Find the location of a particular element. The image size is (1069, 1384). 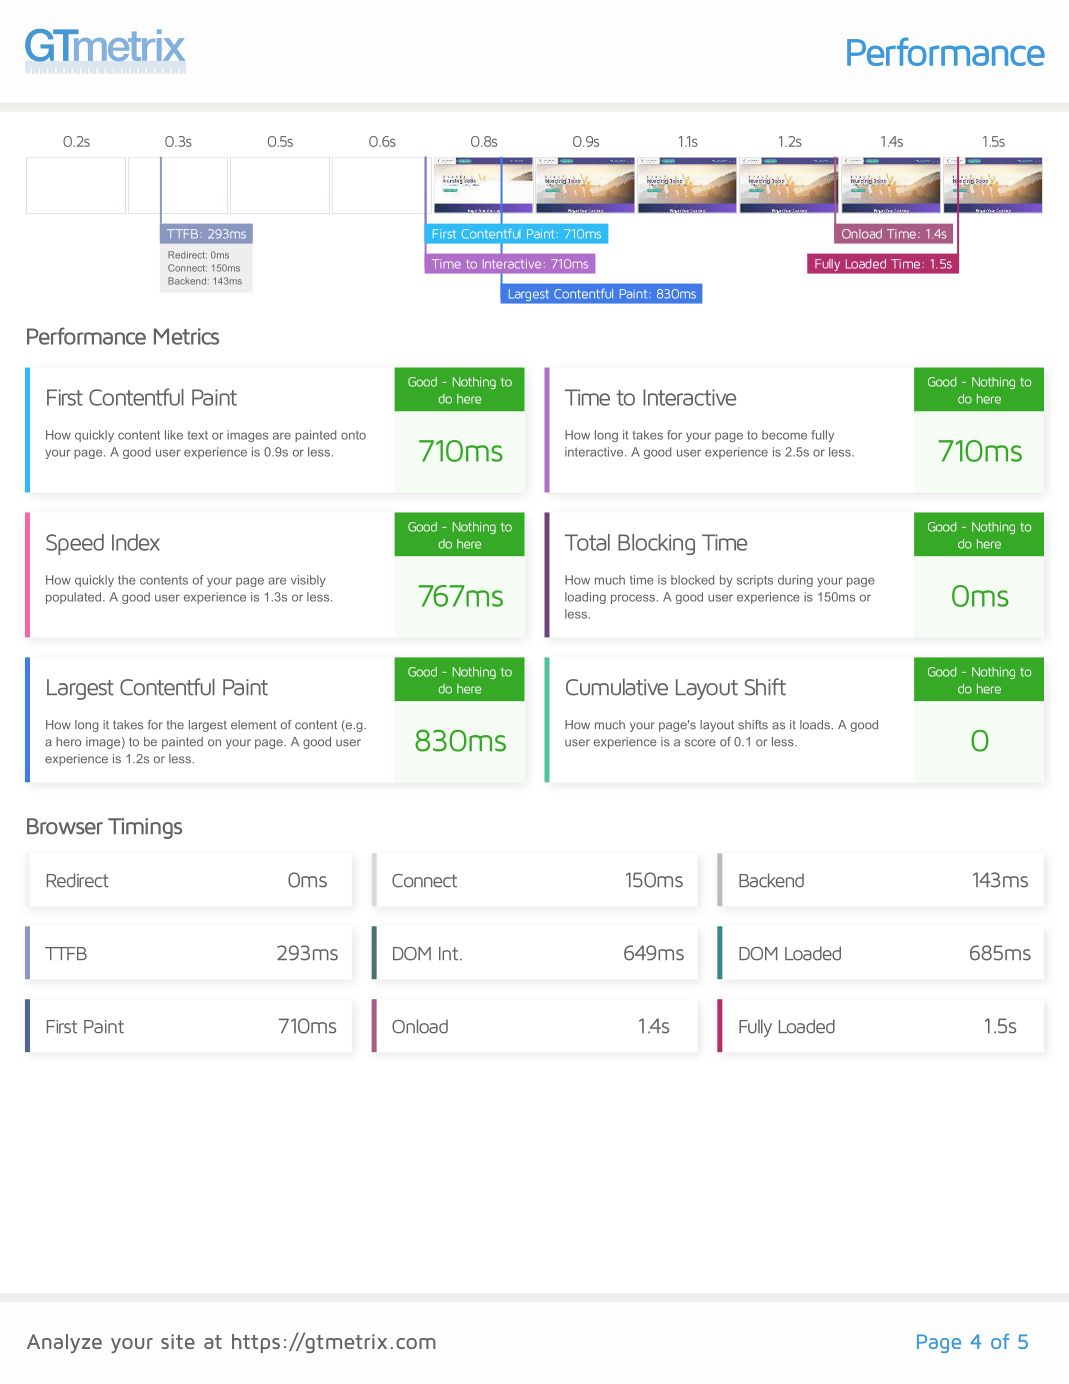

become is located at coordinates (784, 435).
